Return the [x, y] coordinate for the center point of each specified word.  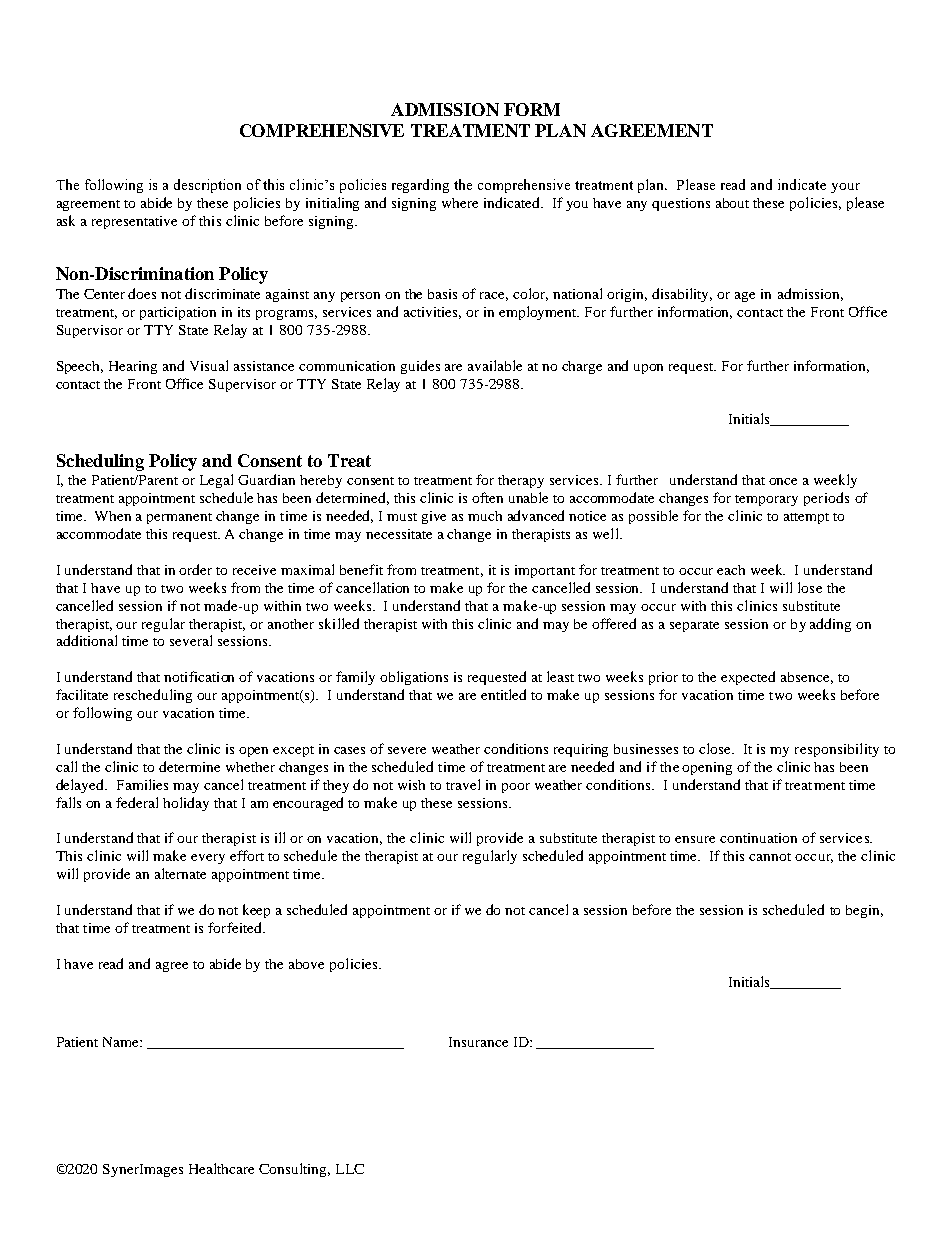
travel [463, 784]
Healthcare [221, 1168]
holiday [186, 804]
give [434, 517]
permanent [179, 518]
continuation [758, 838]
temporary [766, 500]
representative [134, 222]
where [460, 203]
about [732, 203]
